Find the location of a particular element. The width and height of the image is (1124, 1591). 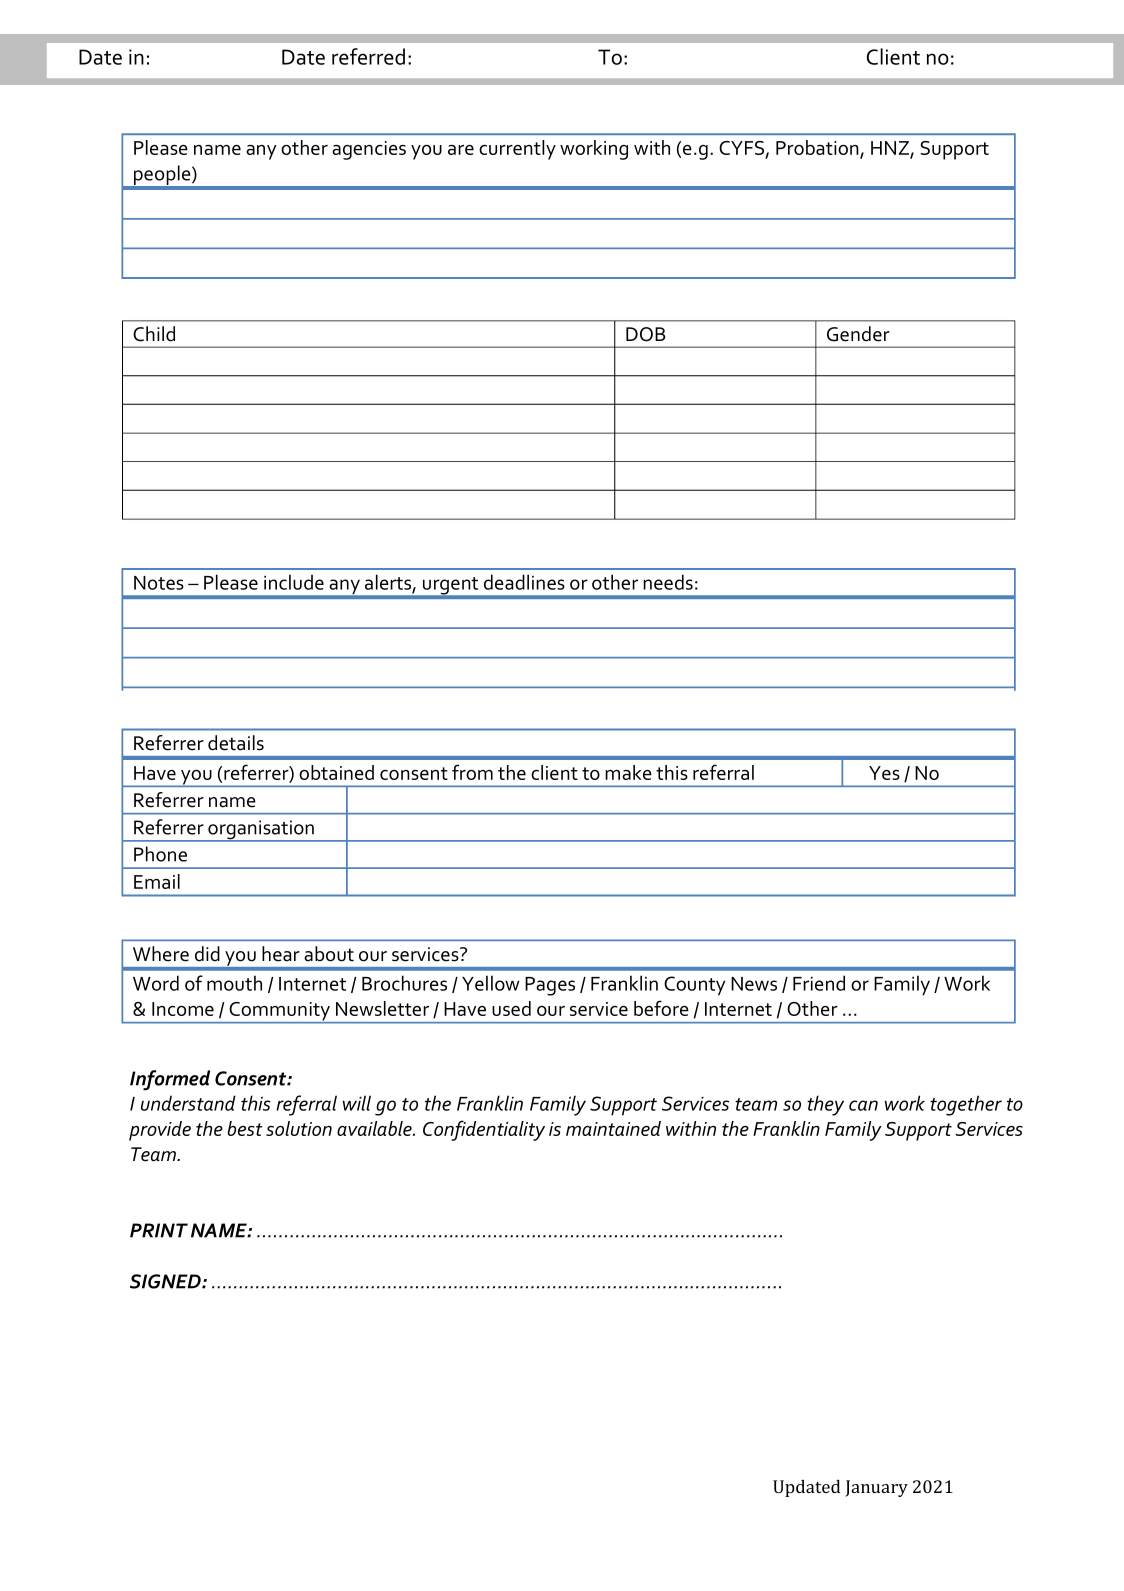

referred is located at coordinates (368, 56).
